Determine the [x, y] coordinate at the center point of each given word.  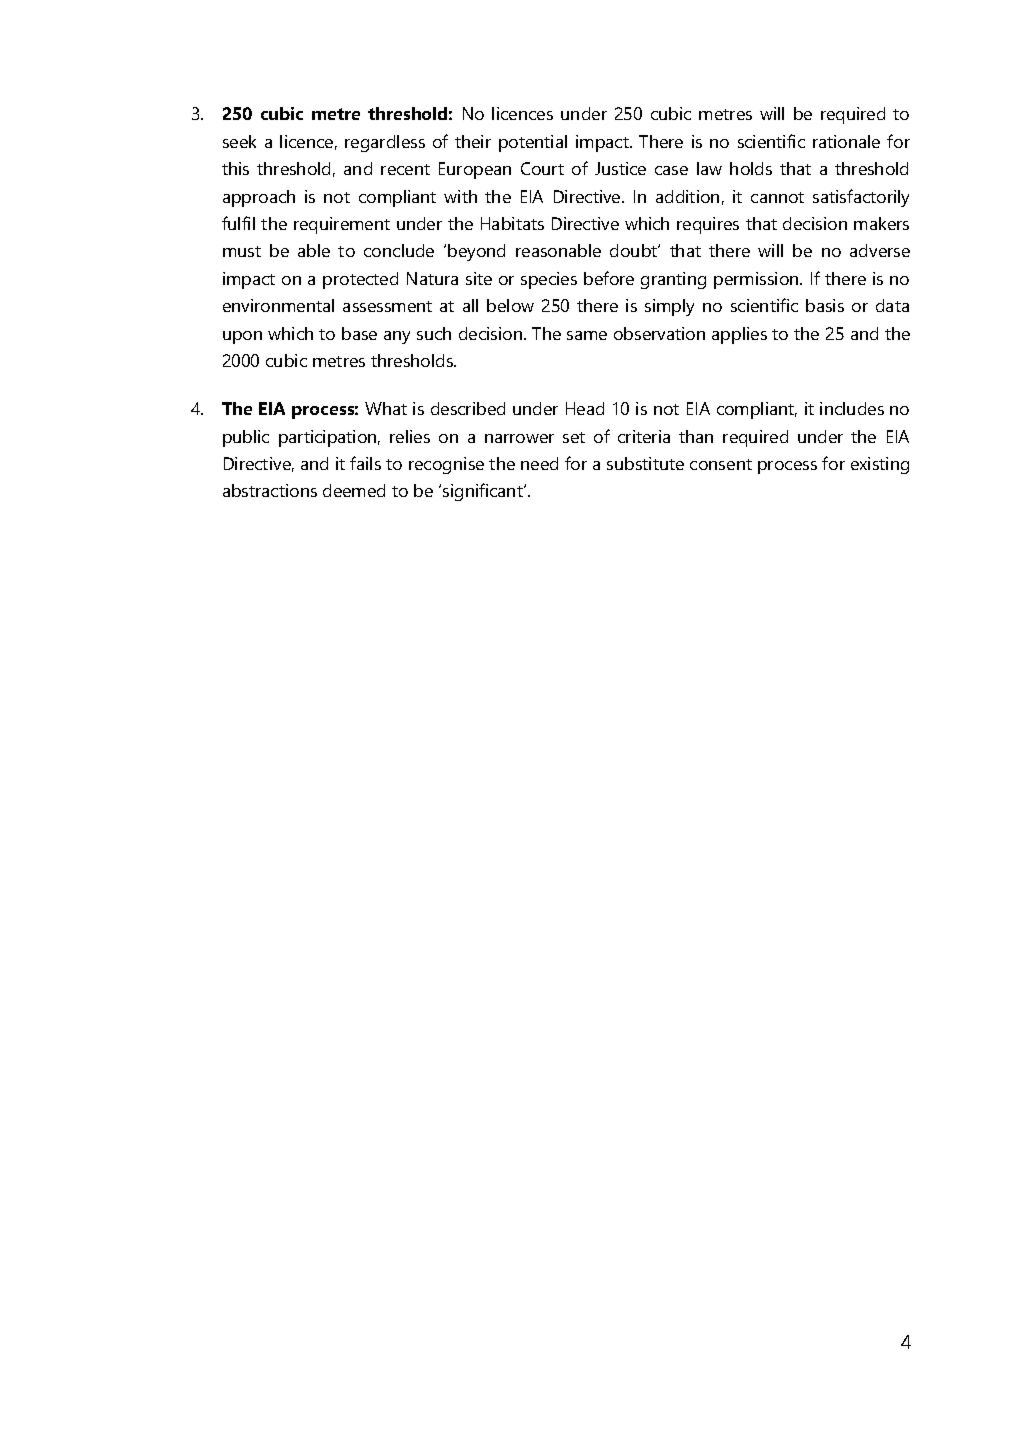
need [539, 463]
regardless [385, 143]
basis [825, 305]
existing [880, 465]
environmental [278, 305]
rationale [846, 141]
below [510, 305]
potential [533, 143]
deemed [354, 490]
